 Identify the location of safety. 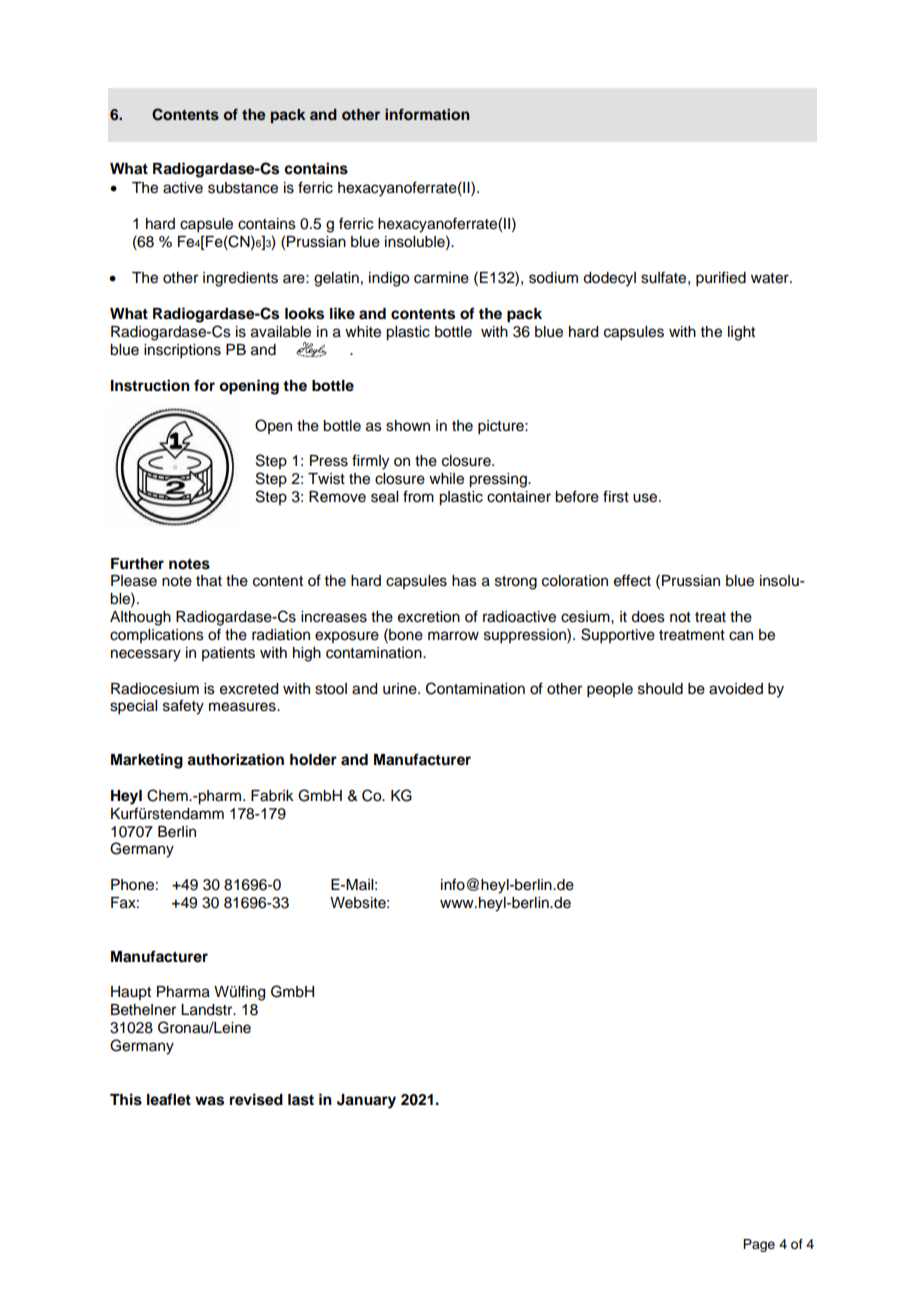
(183, 707).
